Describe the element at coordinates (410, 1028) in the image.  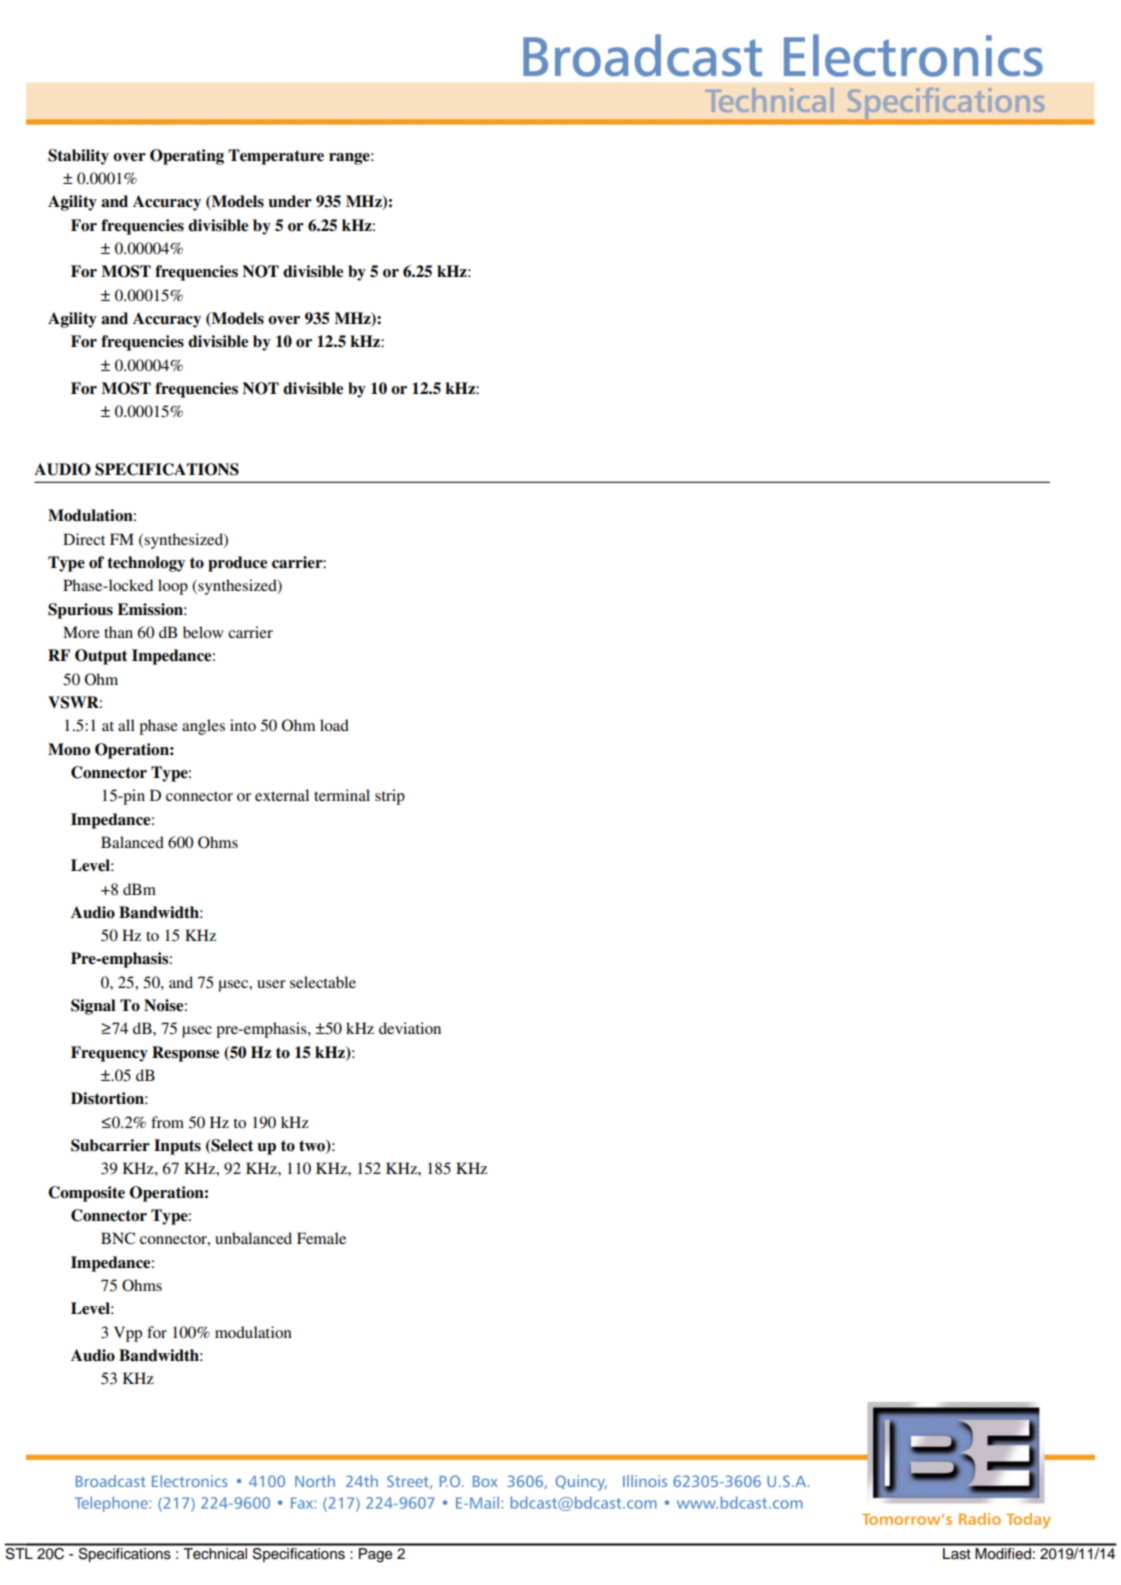
I see `deviation` at that location.
